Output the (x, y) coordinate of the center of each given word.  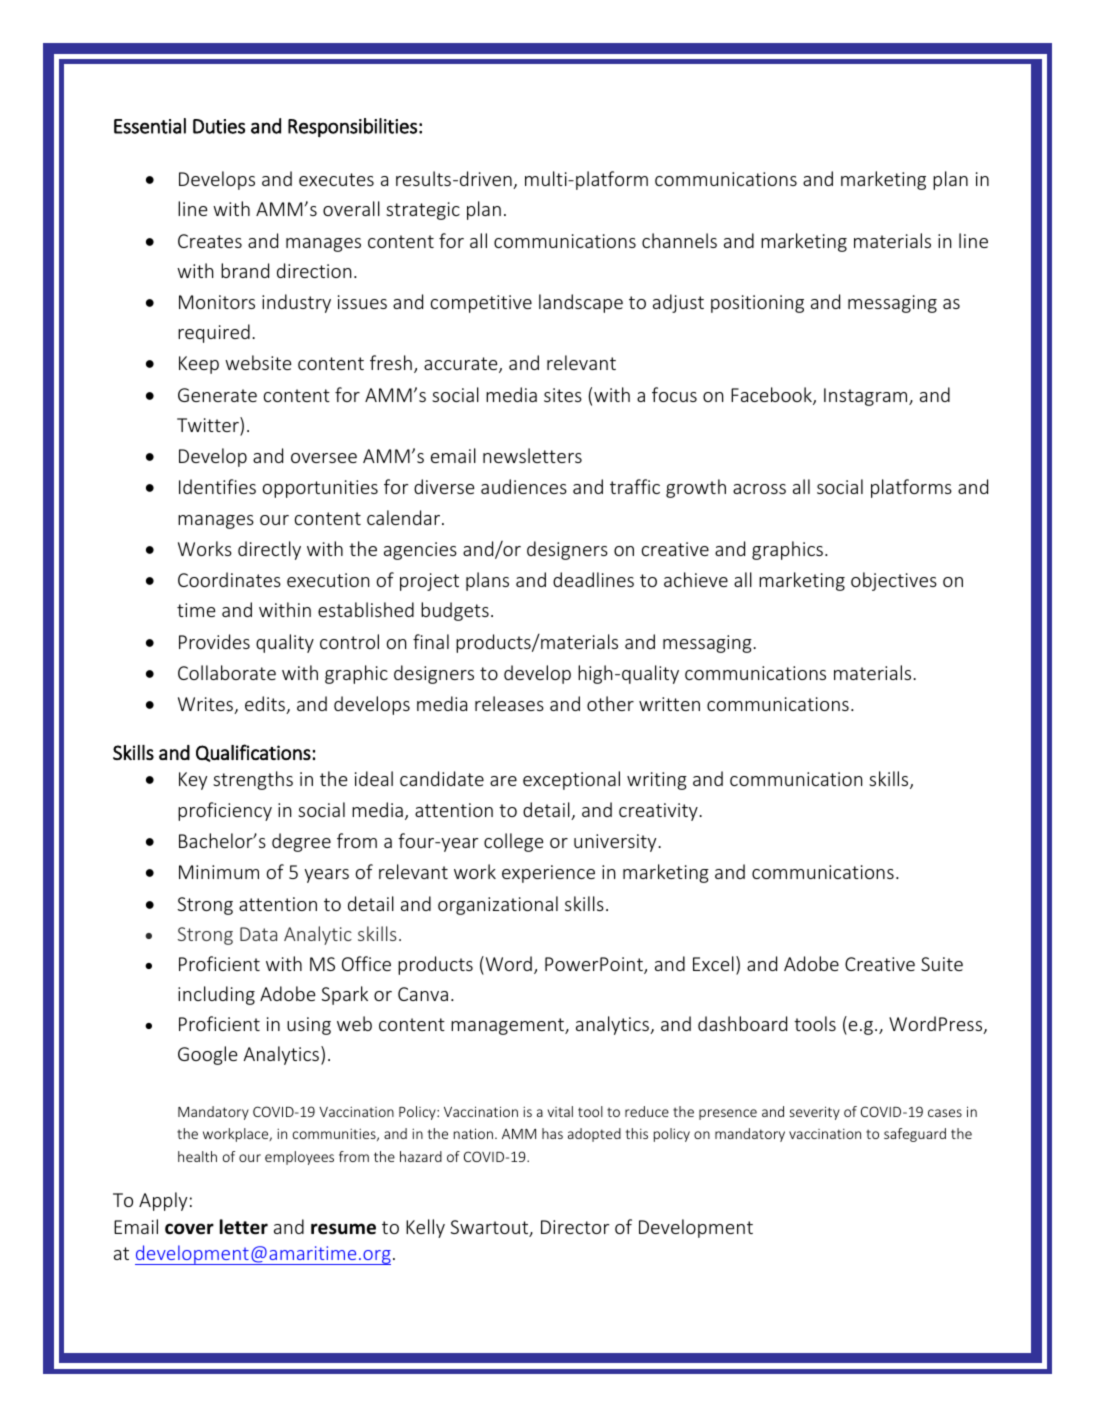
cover (189, 1229)
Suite (942, 964)
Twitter (209, 426)
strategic (423, 211)
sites (563, 395)
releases (509, 703)
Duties (219, 126)
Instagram (867, 397)
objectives (894, 581)
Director (575, 1227)
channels (679, 240)
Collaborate (227, 672)
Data (258, 934)
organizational (498, 905)
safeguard (915, 1135)
